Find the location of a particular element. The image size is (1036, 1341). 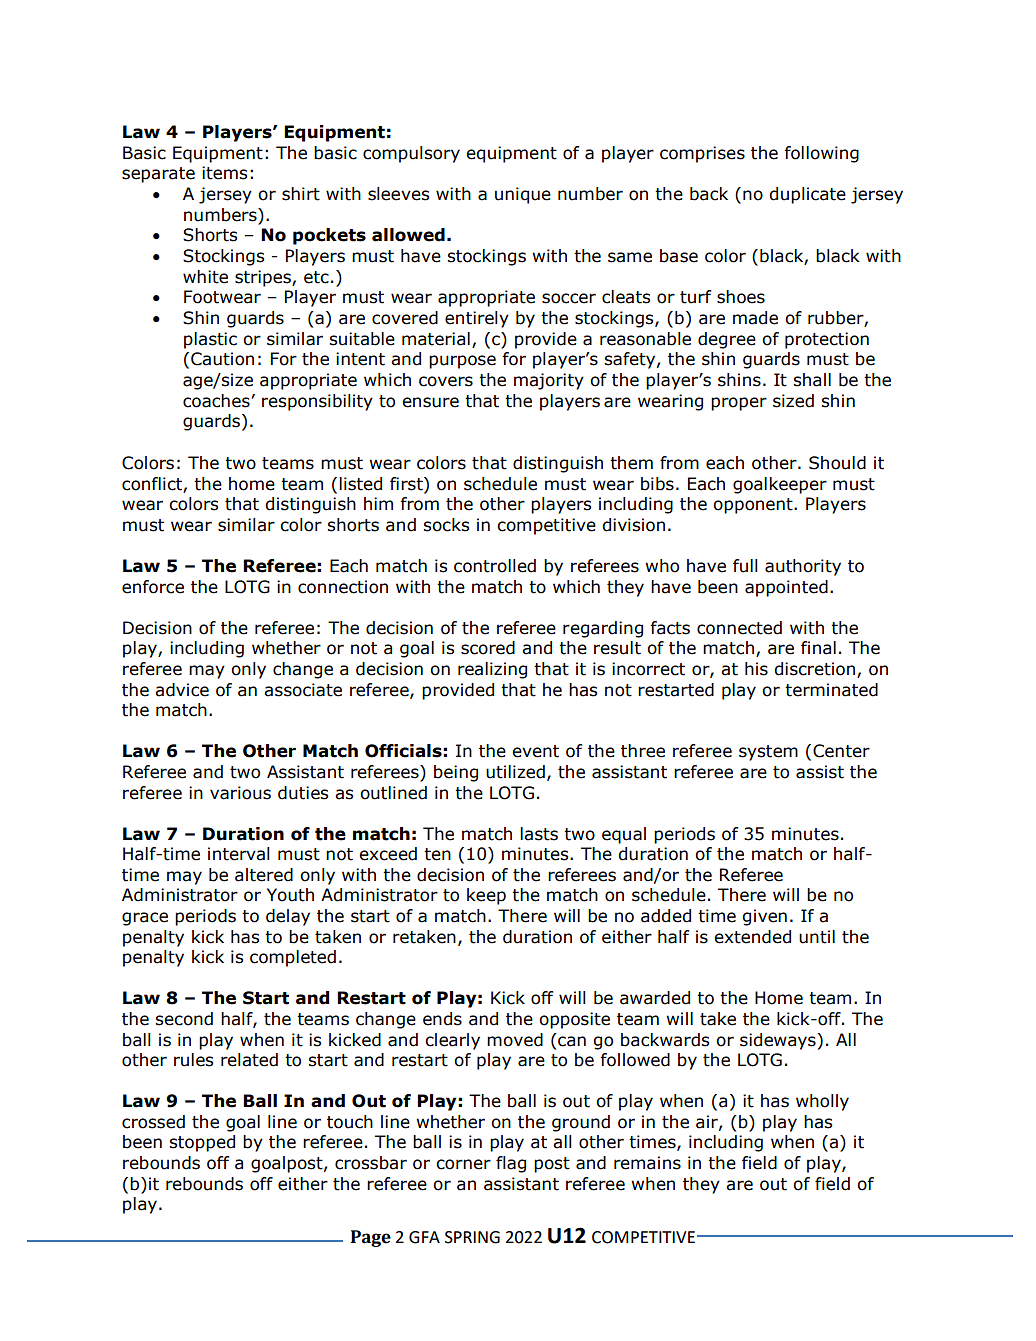

completed is located at coordinates (293, 958).
